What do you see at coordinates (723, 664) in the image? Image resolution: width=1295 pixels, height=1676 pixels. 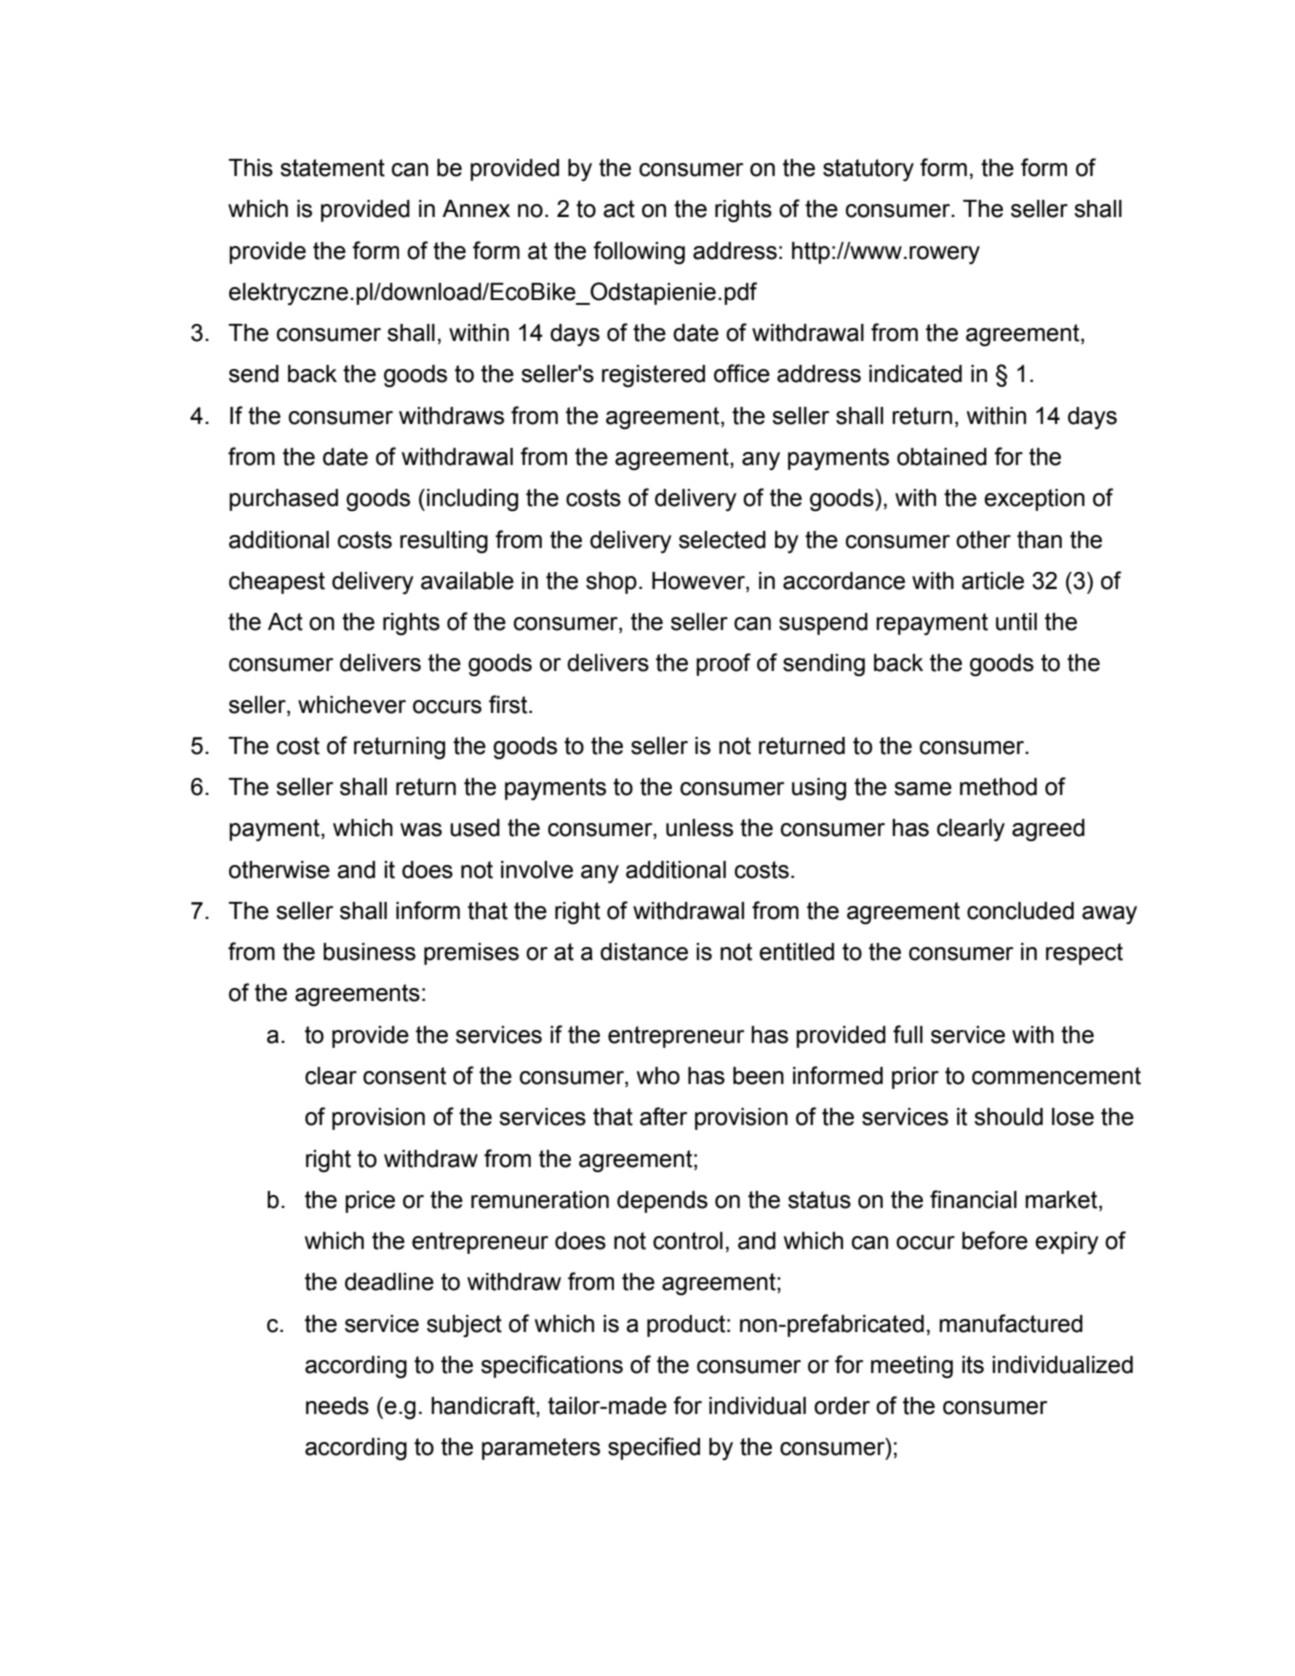 I see `proof` at bounding box center [723, 664].
